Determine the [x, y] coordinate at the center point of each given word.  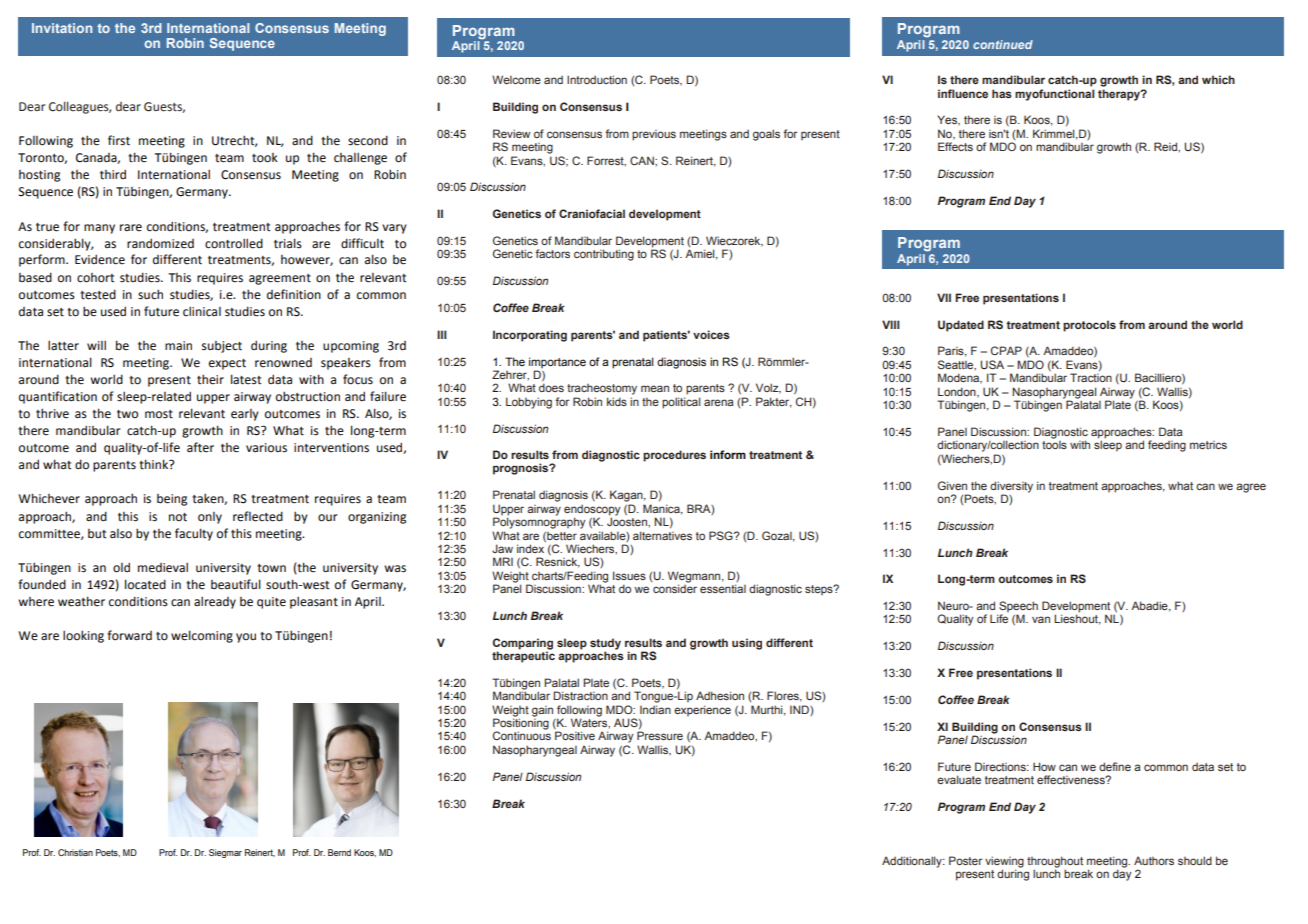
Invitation [62, 28]
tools [1054, 445]
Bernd [339, 852]
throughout [1055, 862]
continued [1003, 44]
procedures [674, 456]
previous [654, 135]
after [200, 447]
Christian [75, 852]
